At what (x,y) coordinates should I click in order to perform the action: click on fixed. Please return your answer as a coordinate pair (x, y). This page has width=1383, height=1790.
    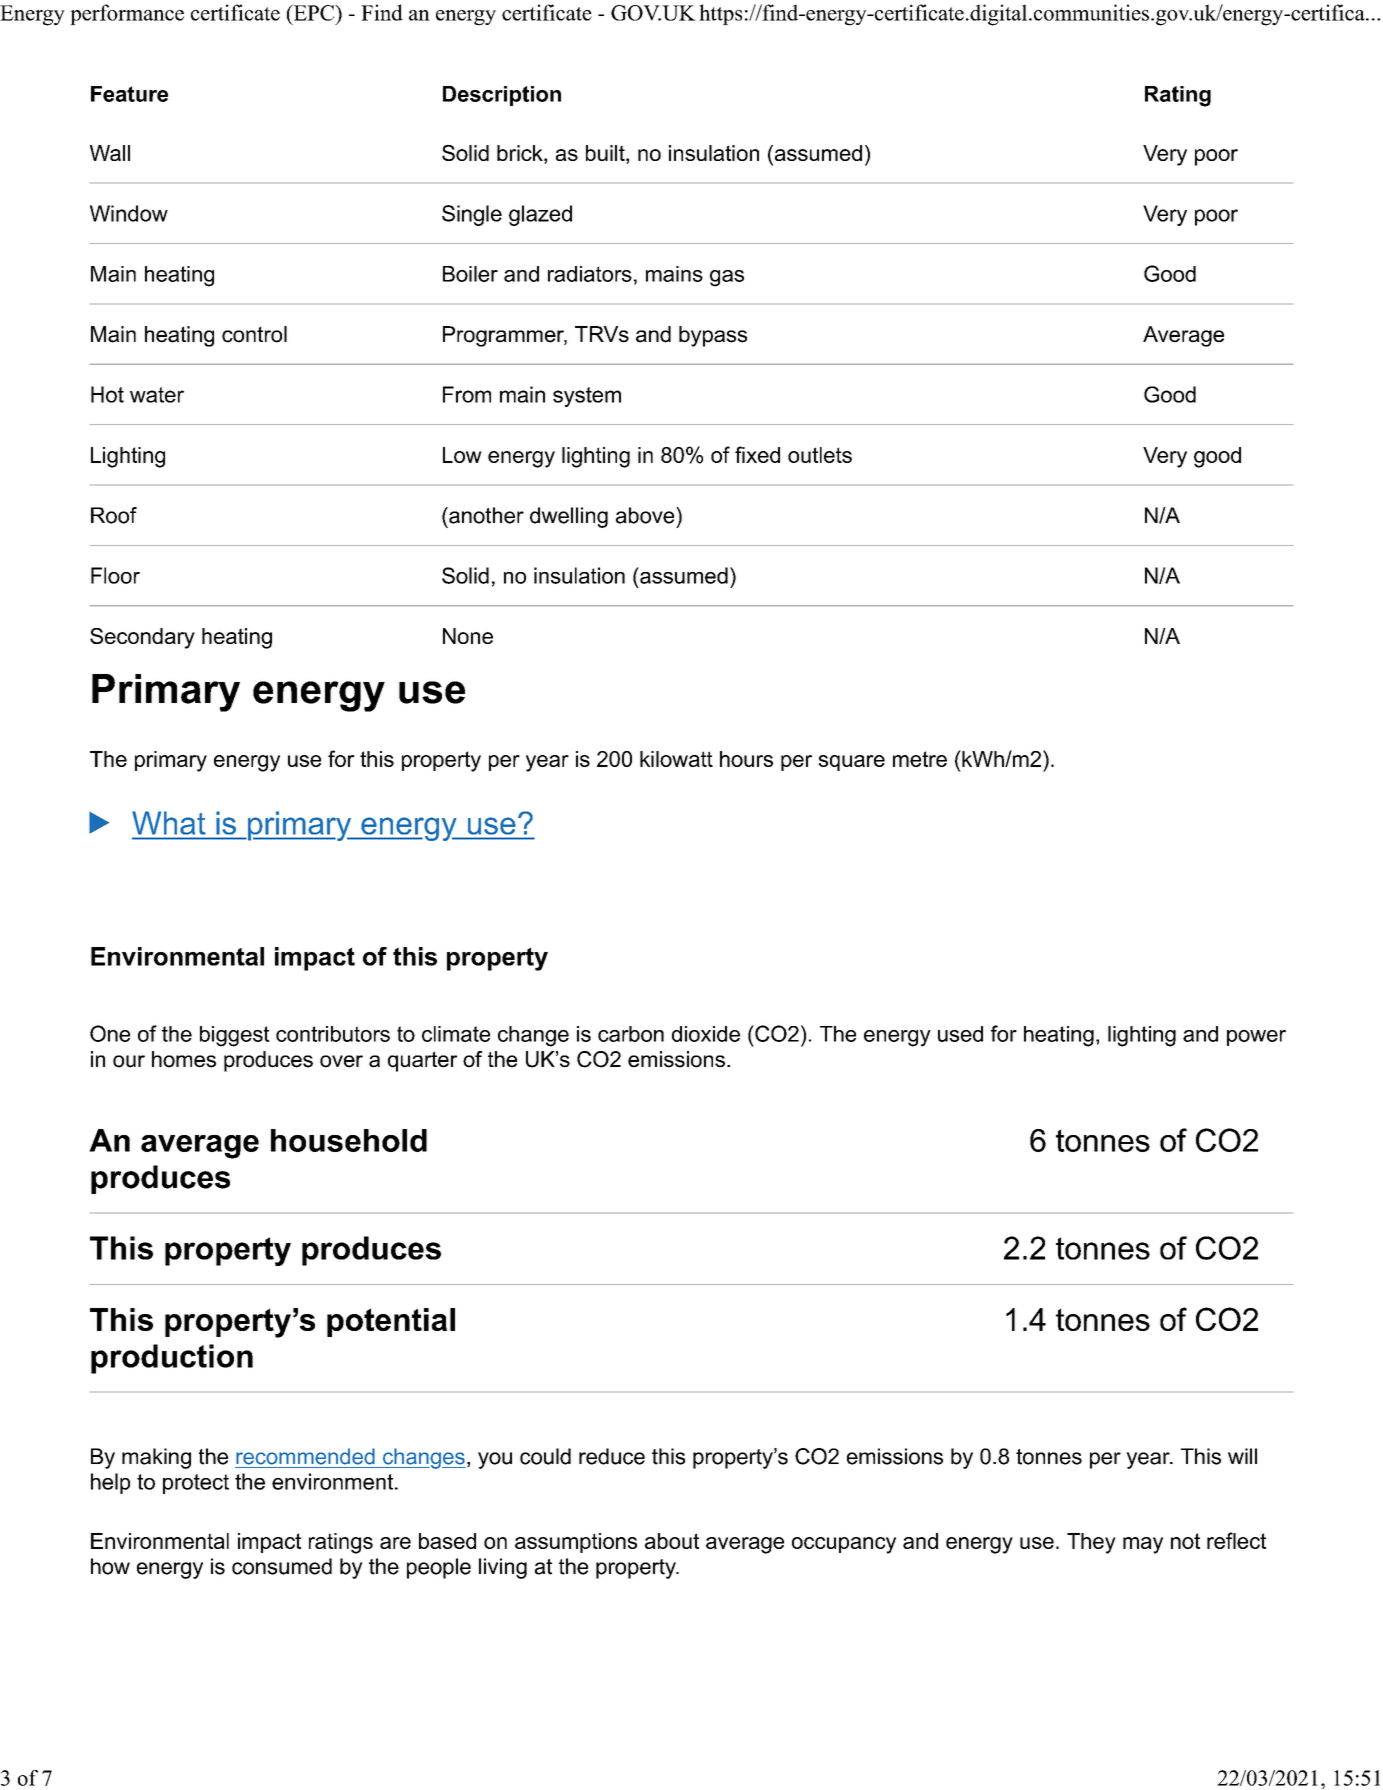
    Looking at the image, I should click on (757, 454).
